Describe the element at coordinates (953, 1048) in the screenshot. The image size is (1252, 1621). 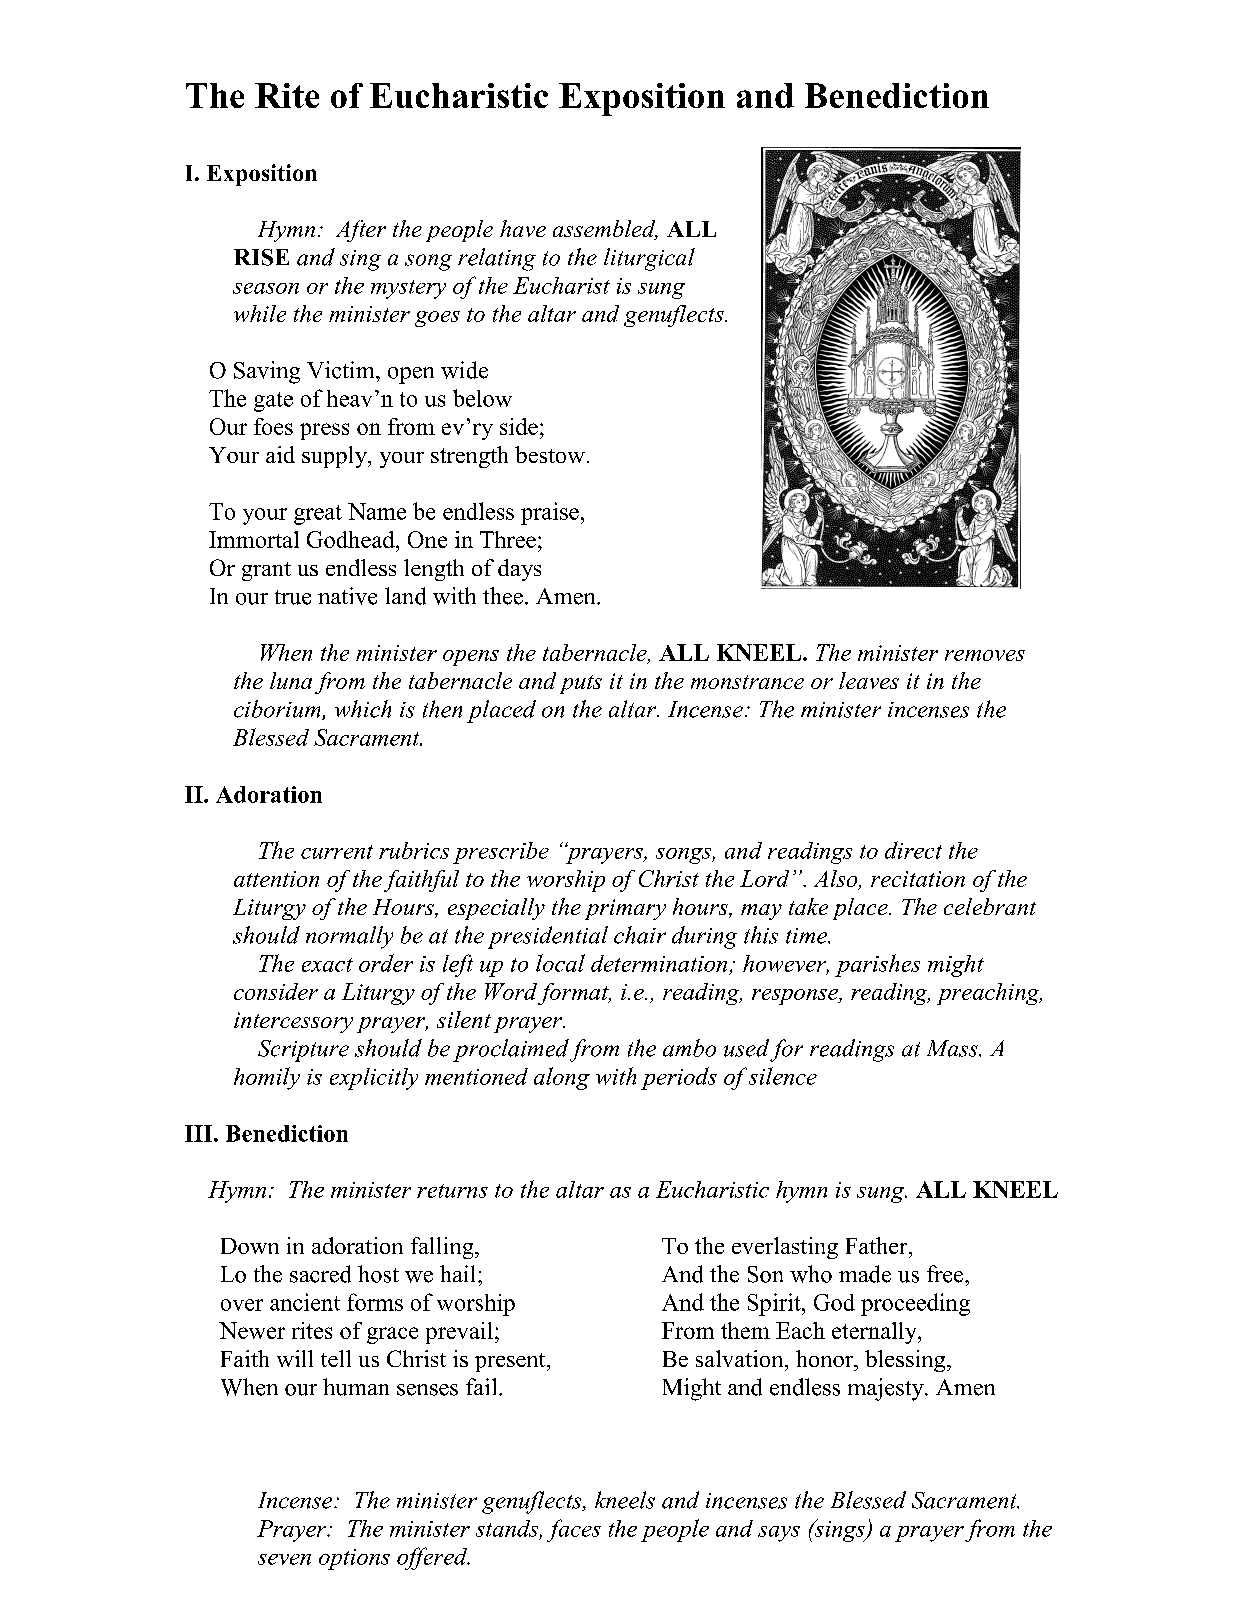
I see `Mass` at that location.
